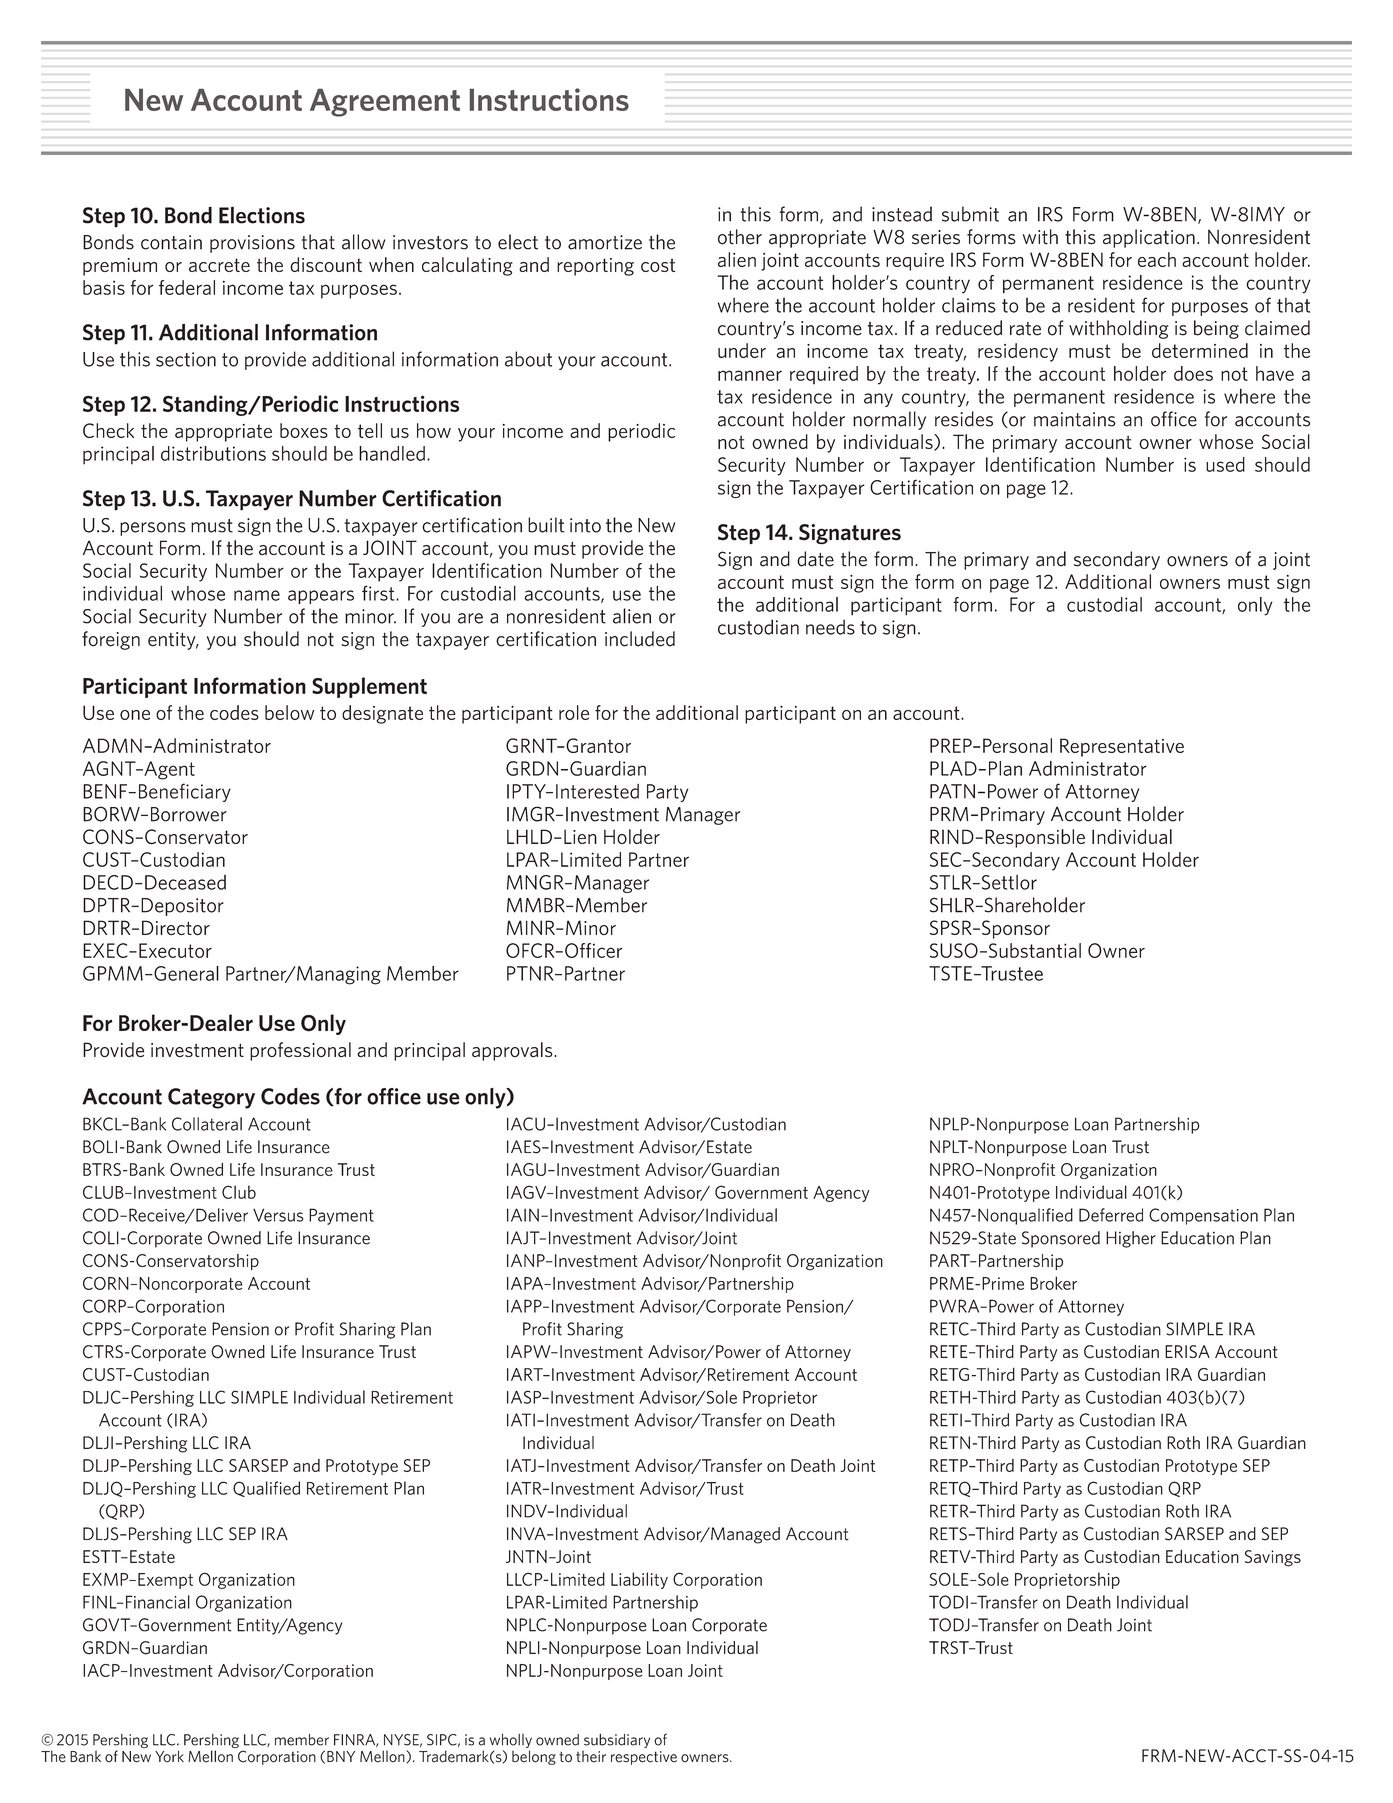 The image size is (1393, 1803). Describe the element at coordinates (300, 1051) in the screenshot. I see `professional` at that location.
